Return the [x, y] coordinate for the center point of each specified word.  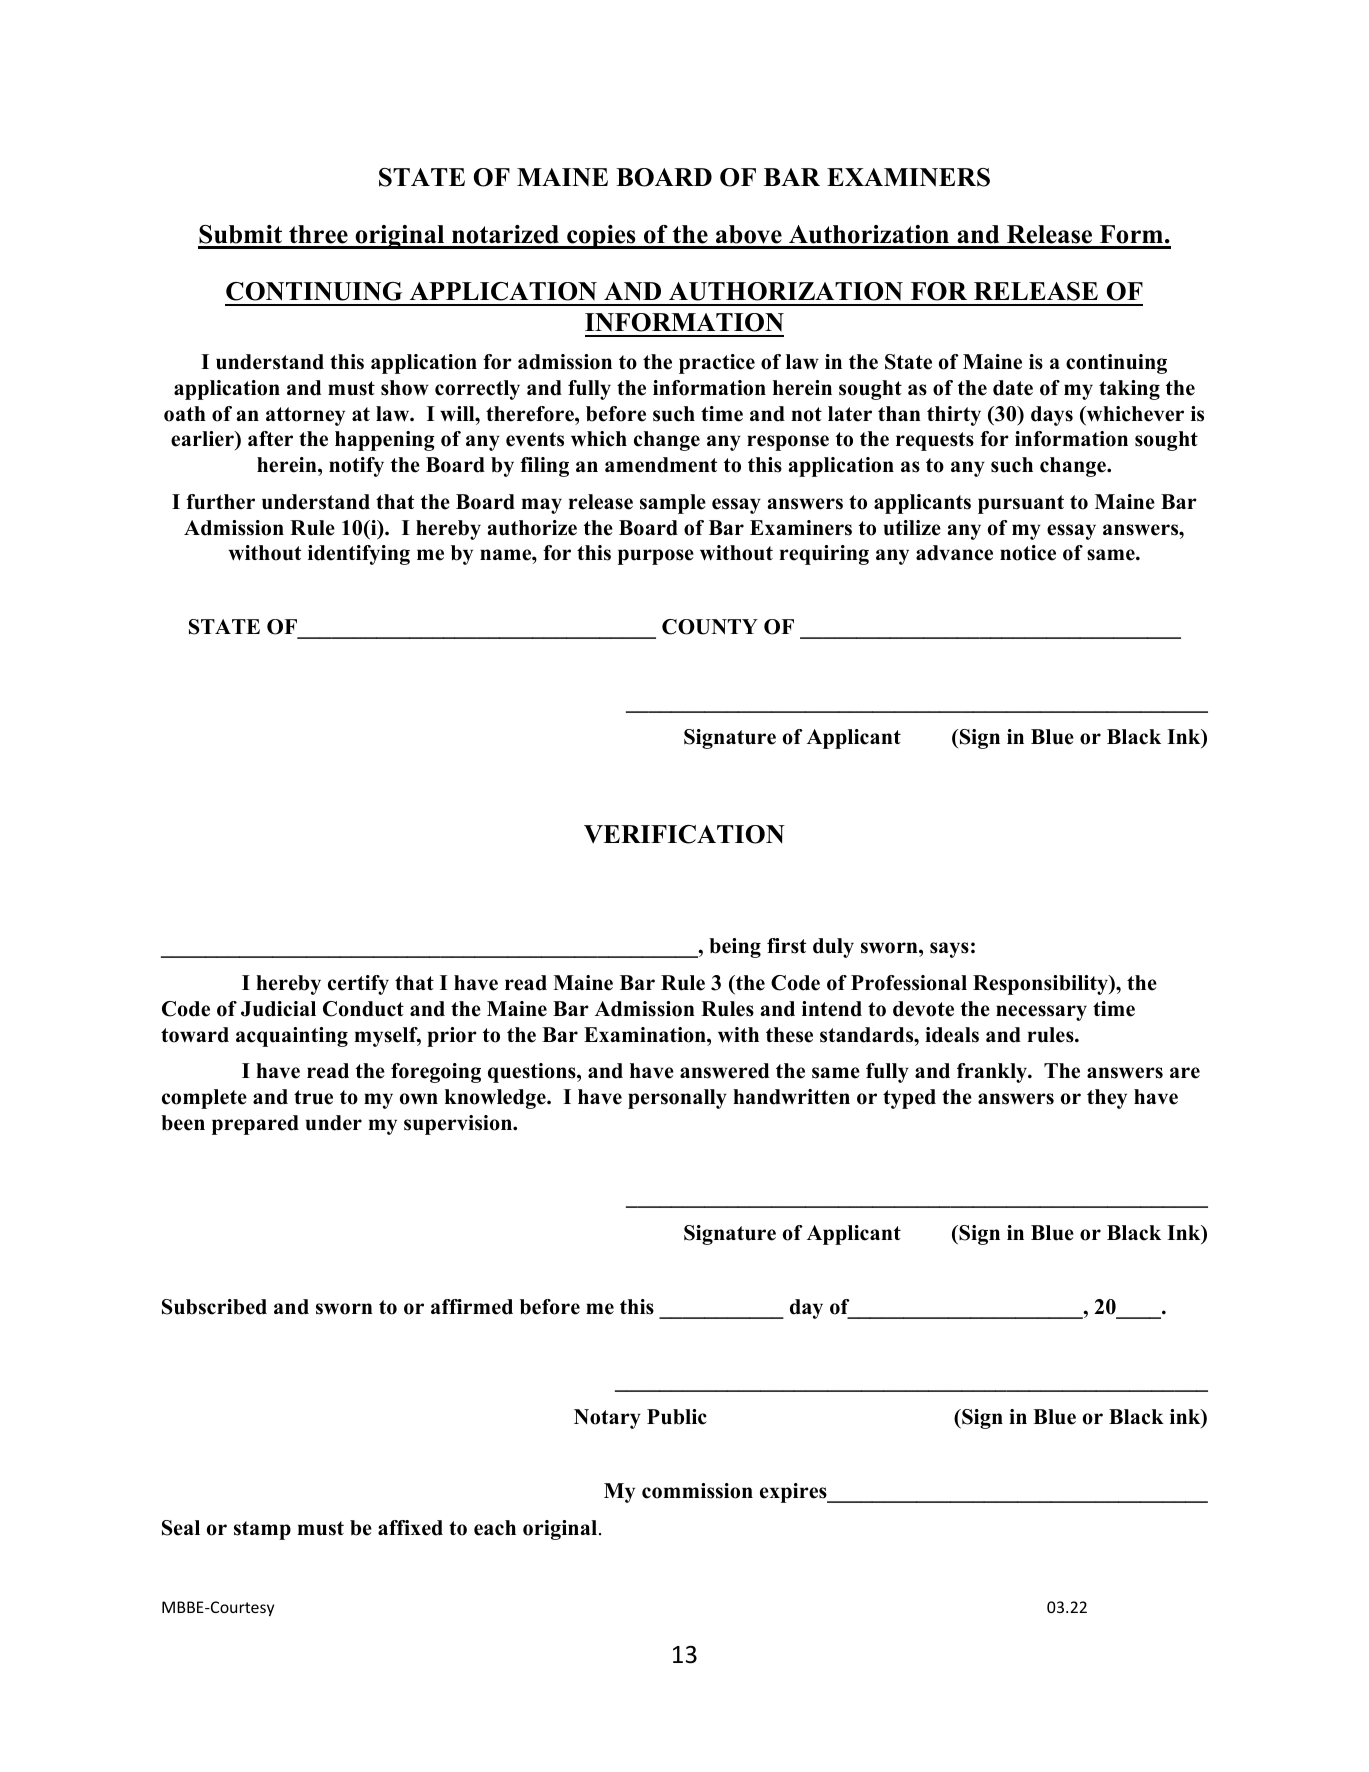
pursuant [1021, 504]
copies [601, 237]
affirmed [472, 1307]
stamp [262, 1530]
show [405, 388]
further [220, 502]
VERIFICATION [684, 834]
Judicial [278, 1009]
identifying [359, 555]
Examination [646, 1035]
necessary [1041, 1013]
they [1107, 1099]
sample [673, 504]
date [1013, 388]
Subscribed [214, 1307]
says [949, 950]
